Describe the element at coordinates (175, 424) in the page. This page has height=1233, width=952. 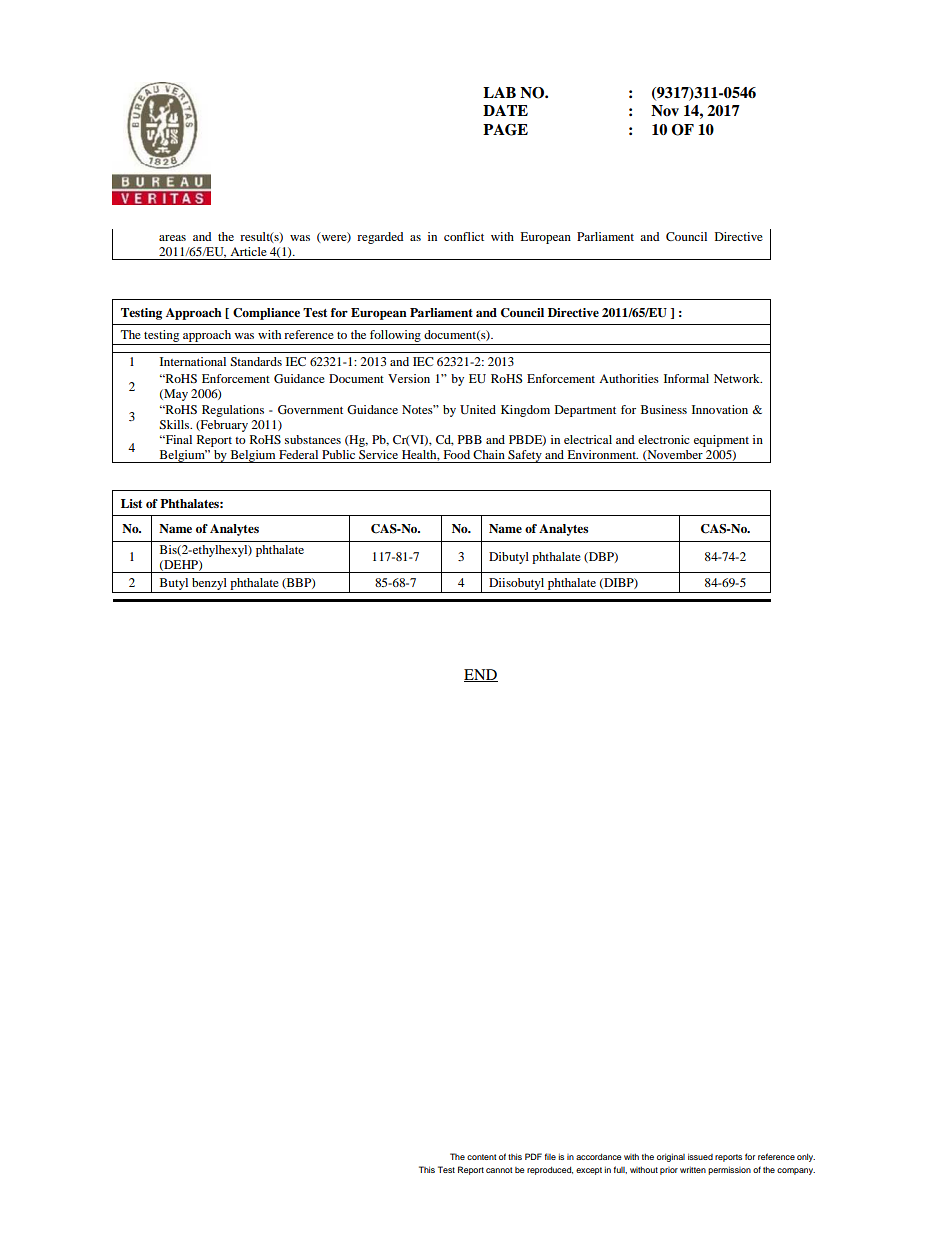
I see `Skills` at that location.
